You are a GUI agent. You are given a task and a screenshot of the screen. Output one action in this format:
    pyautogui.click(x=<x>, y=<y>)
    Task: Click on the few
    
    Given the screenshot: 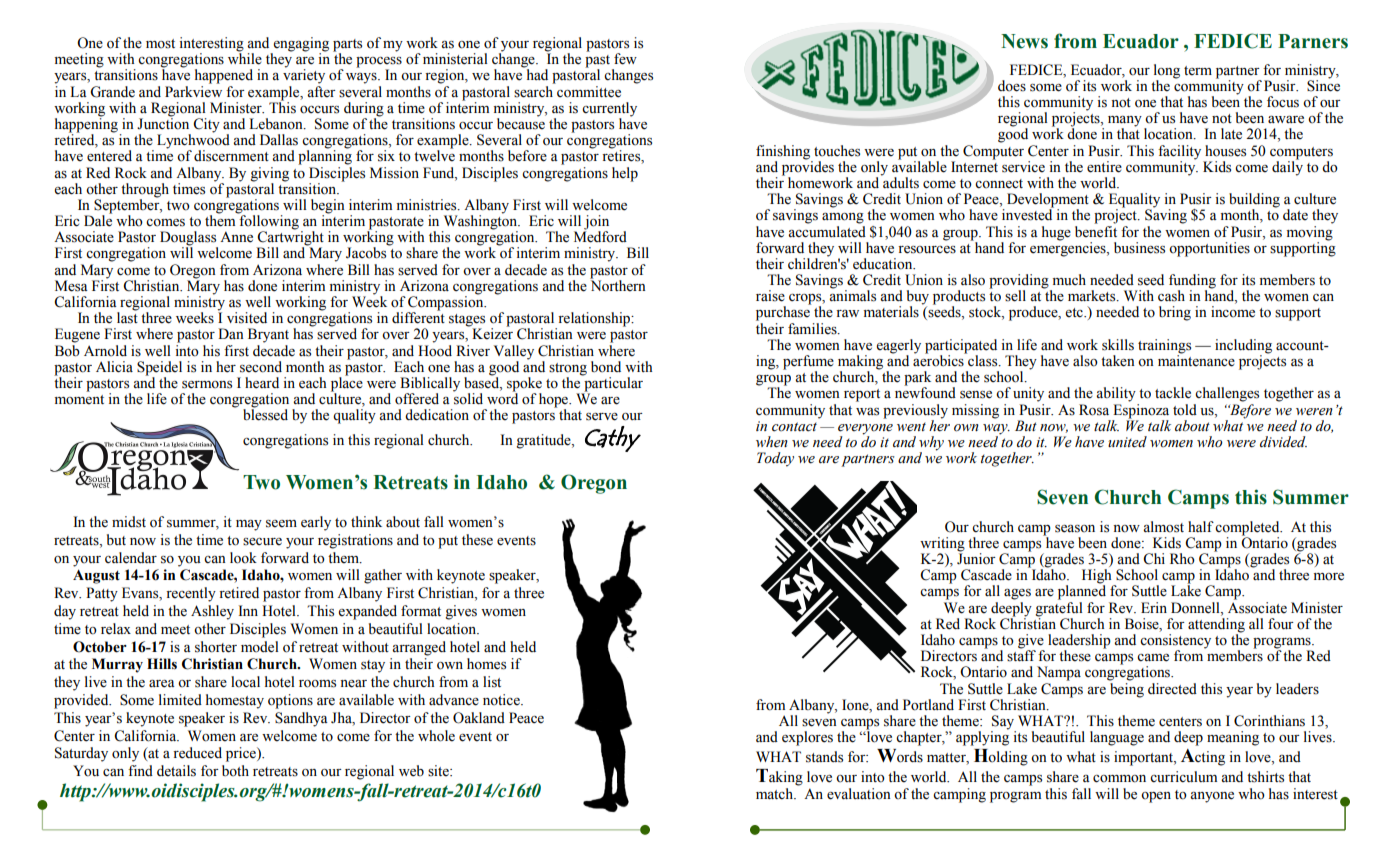 What is the action you would take?
    pyautogui.click(x=625, y=59)
